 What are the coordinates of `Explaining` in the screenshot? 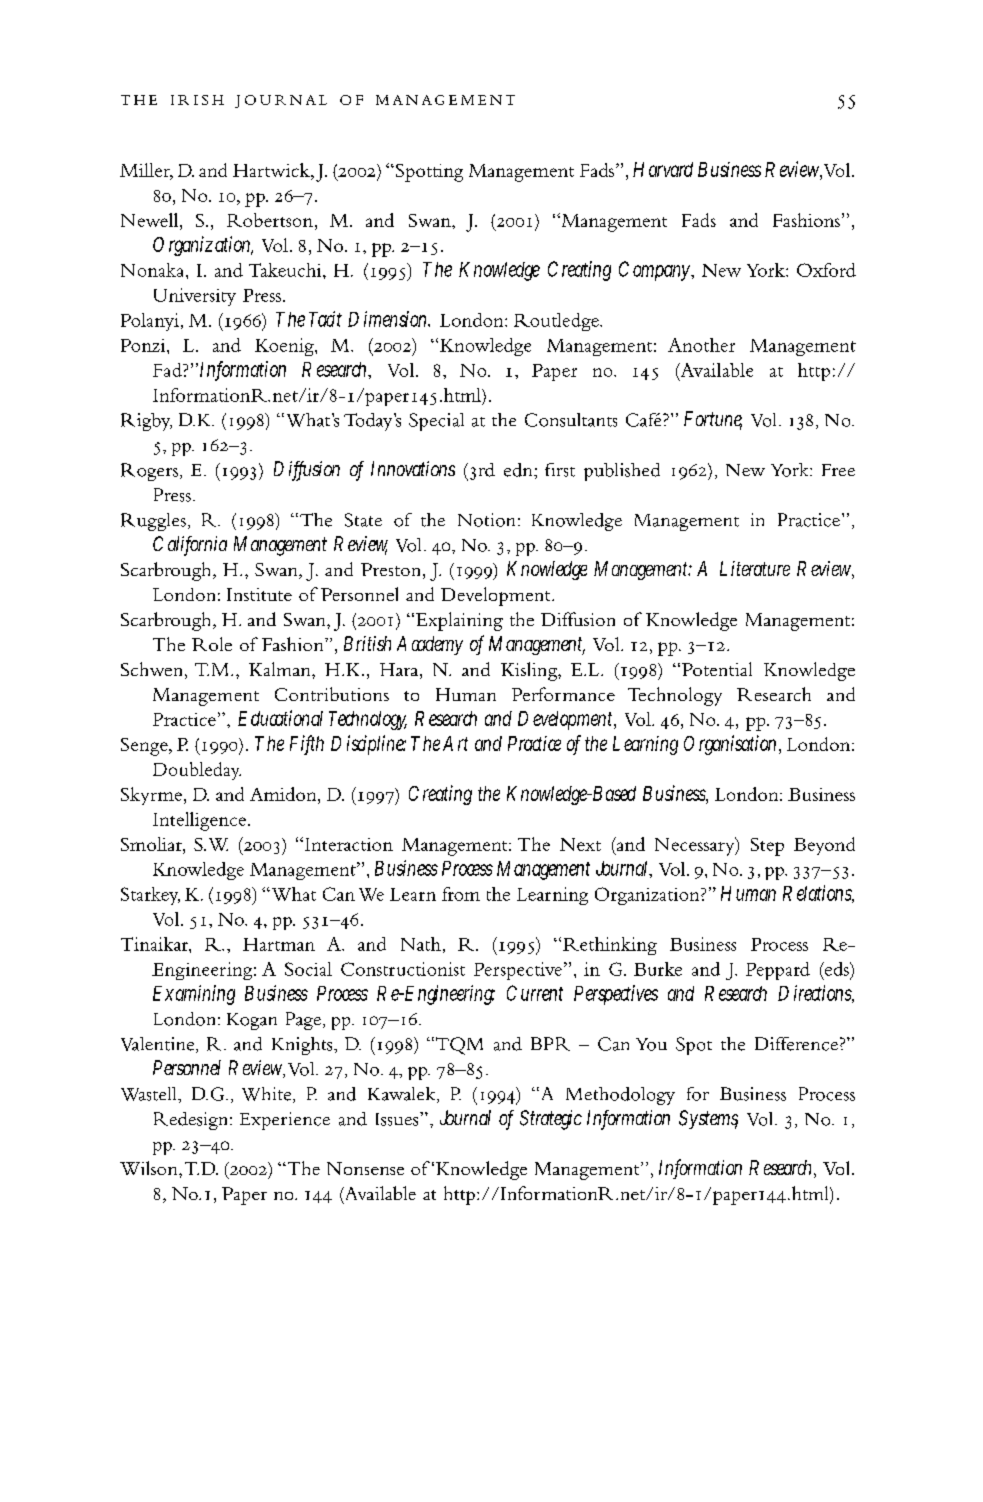 It's located at (458, 621).
